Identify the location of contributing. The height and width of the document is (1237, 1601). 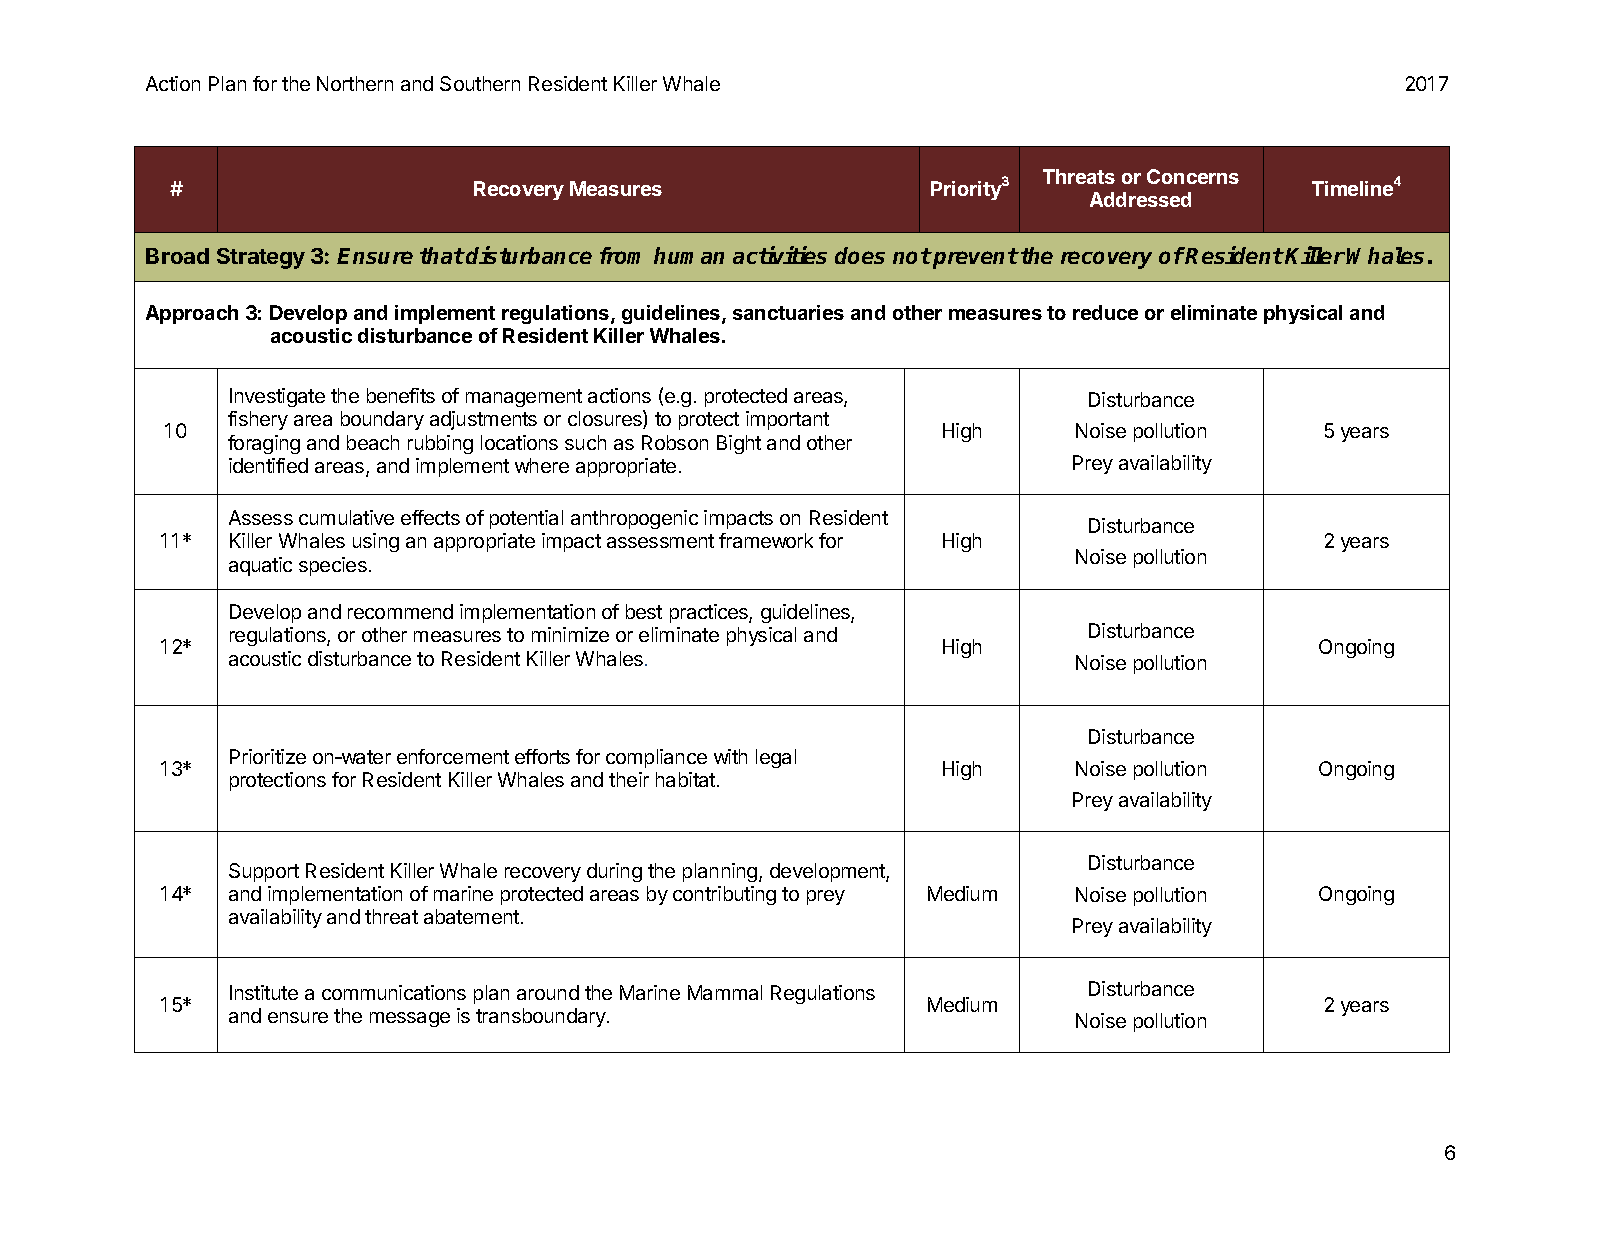
(724, 895).
